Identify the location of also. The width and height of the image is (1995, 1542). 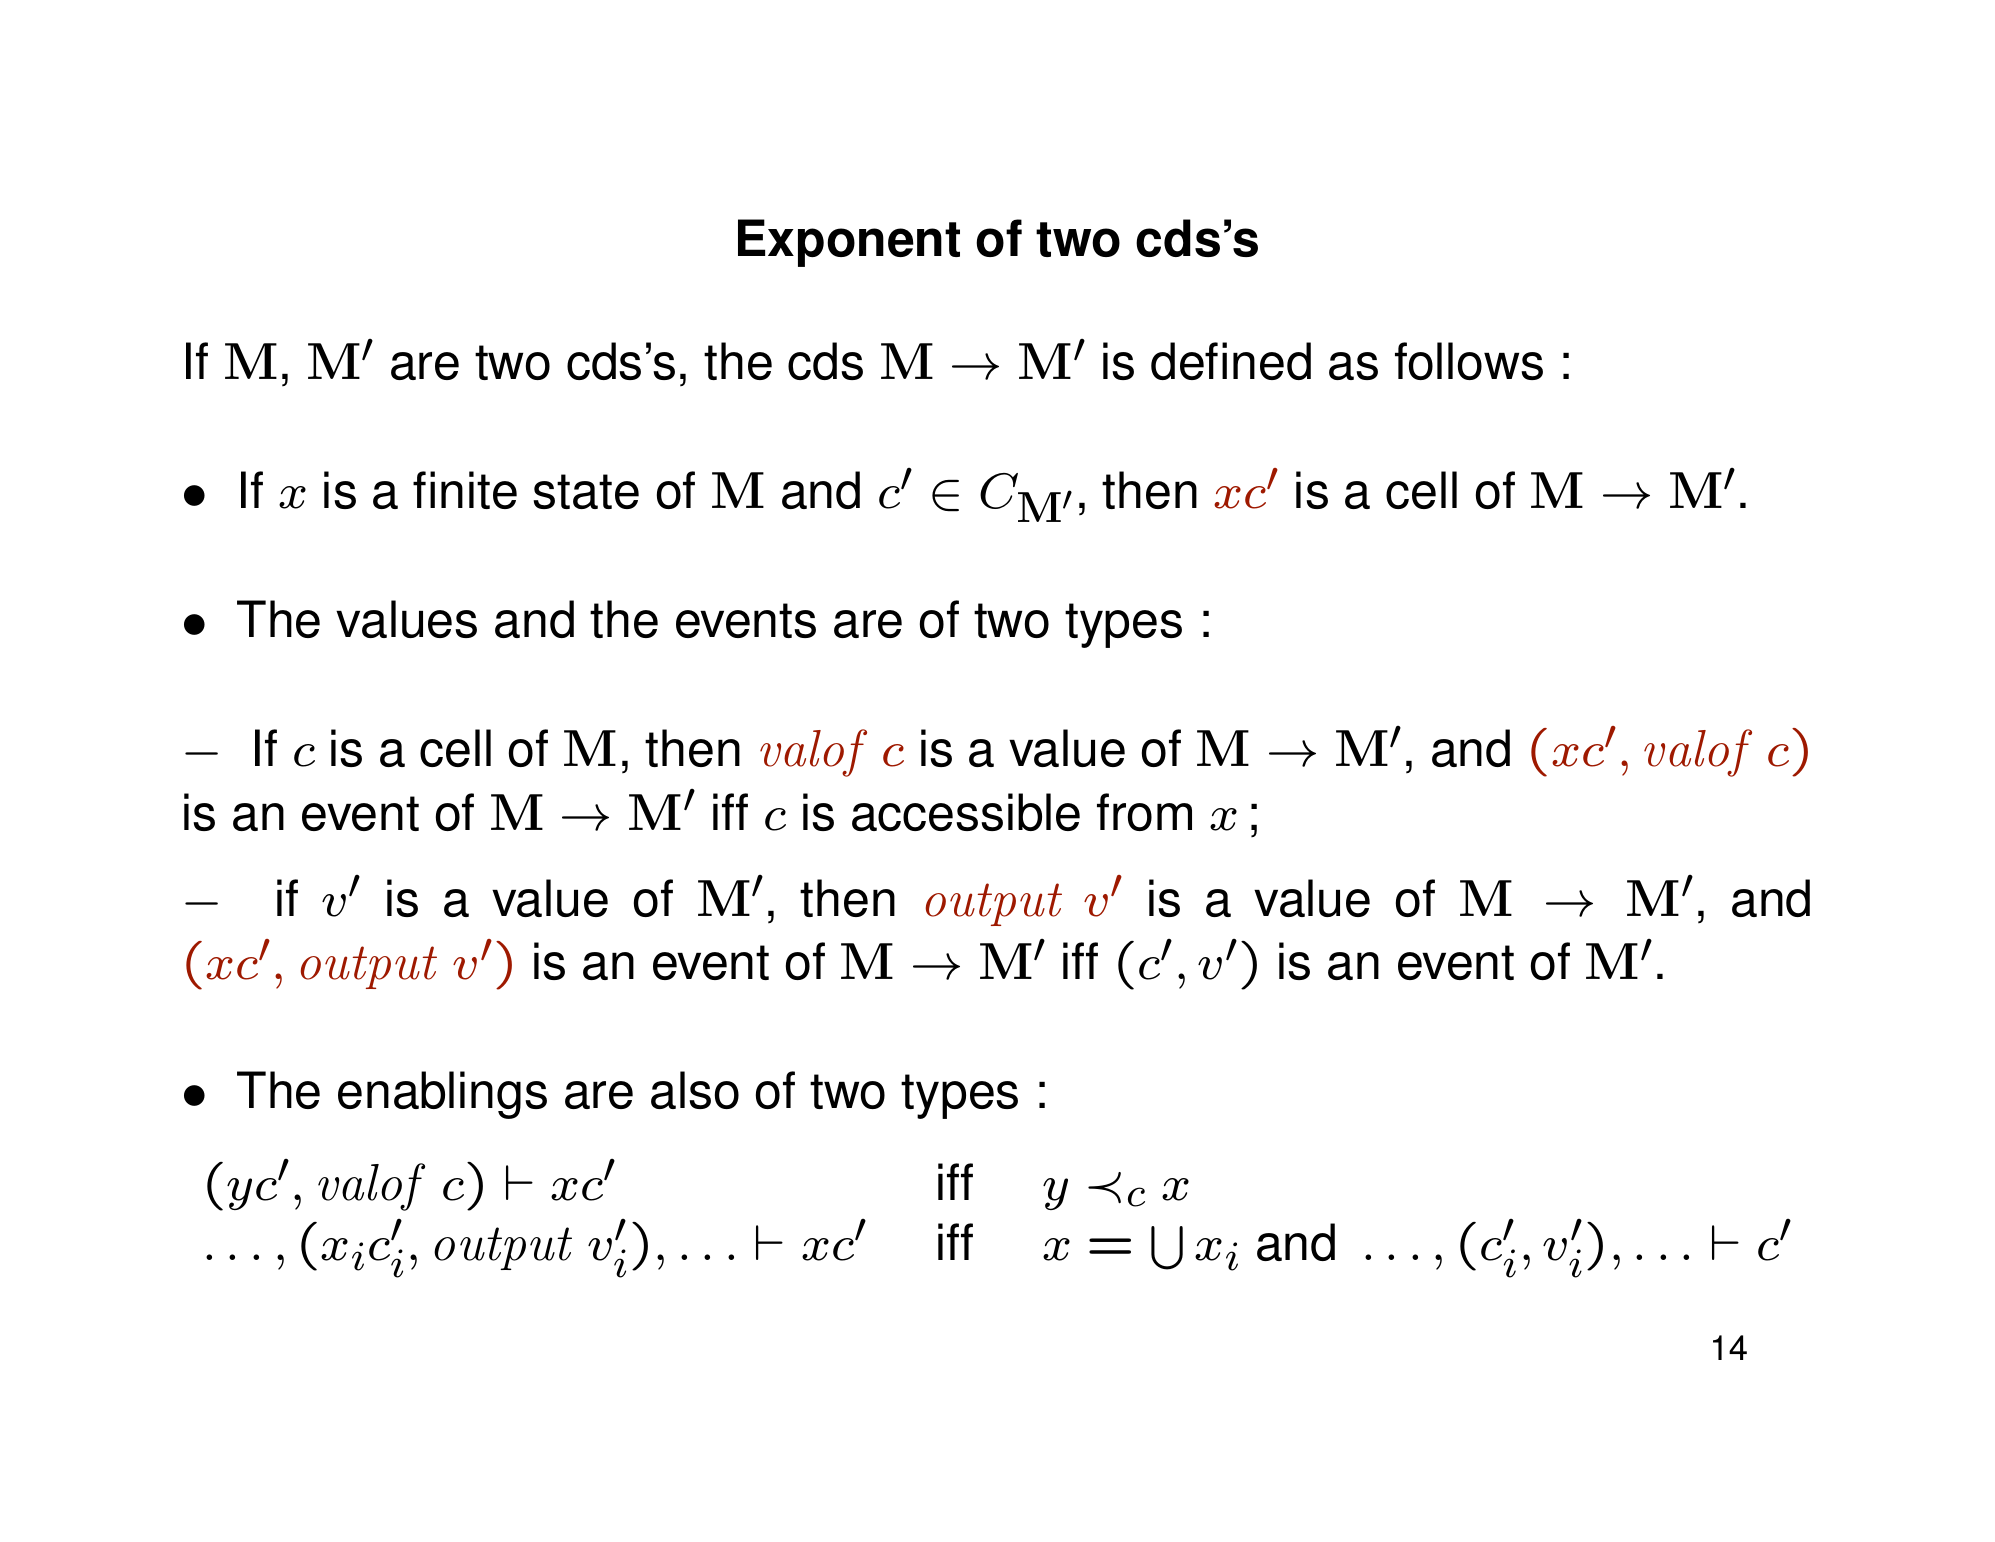
(695, 1090).
